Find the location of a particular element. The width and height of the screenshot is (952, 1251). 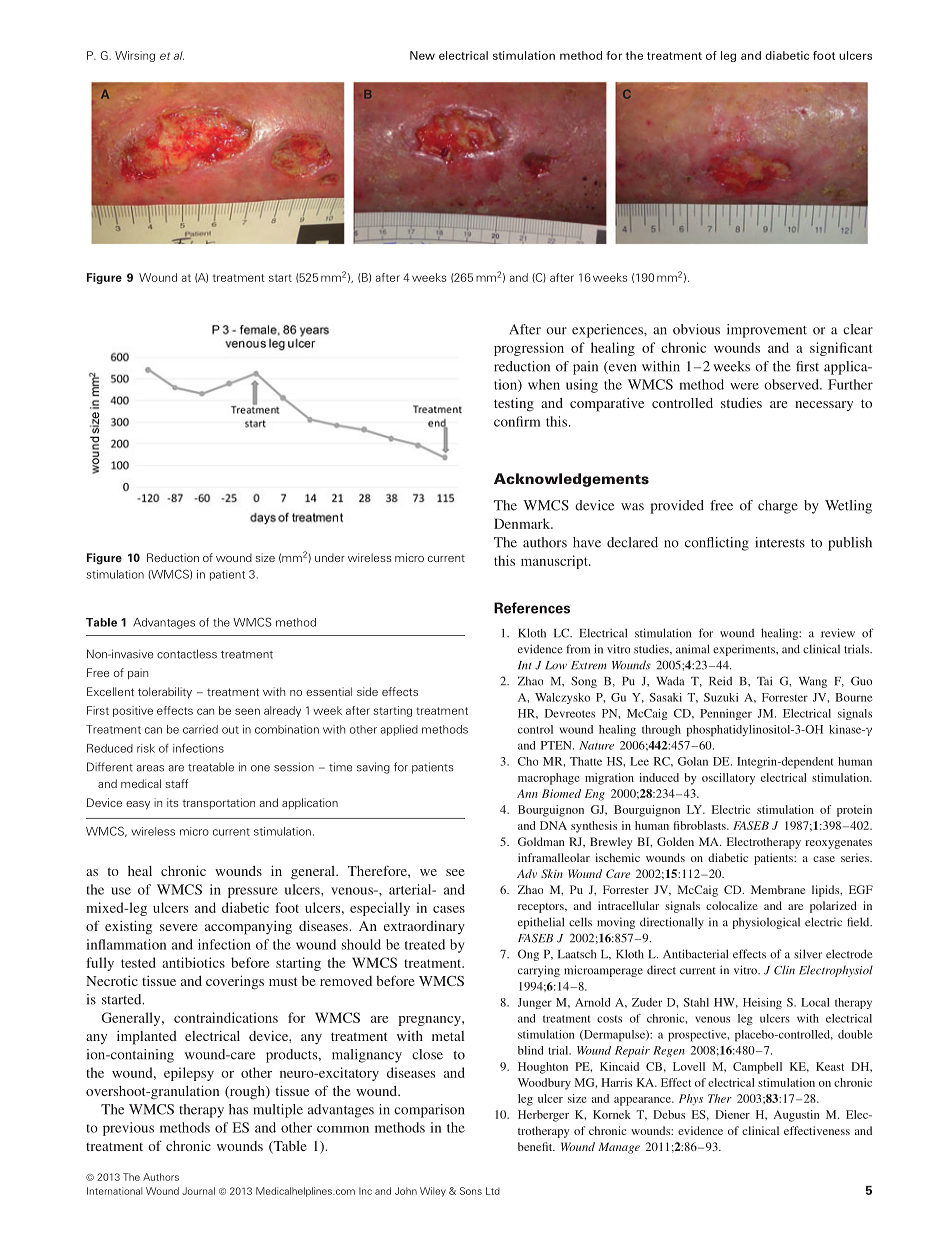

experiences is located at coordinates (608, 331).
